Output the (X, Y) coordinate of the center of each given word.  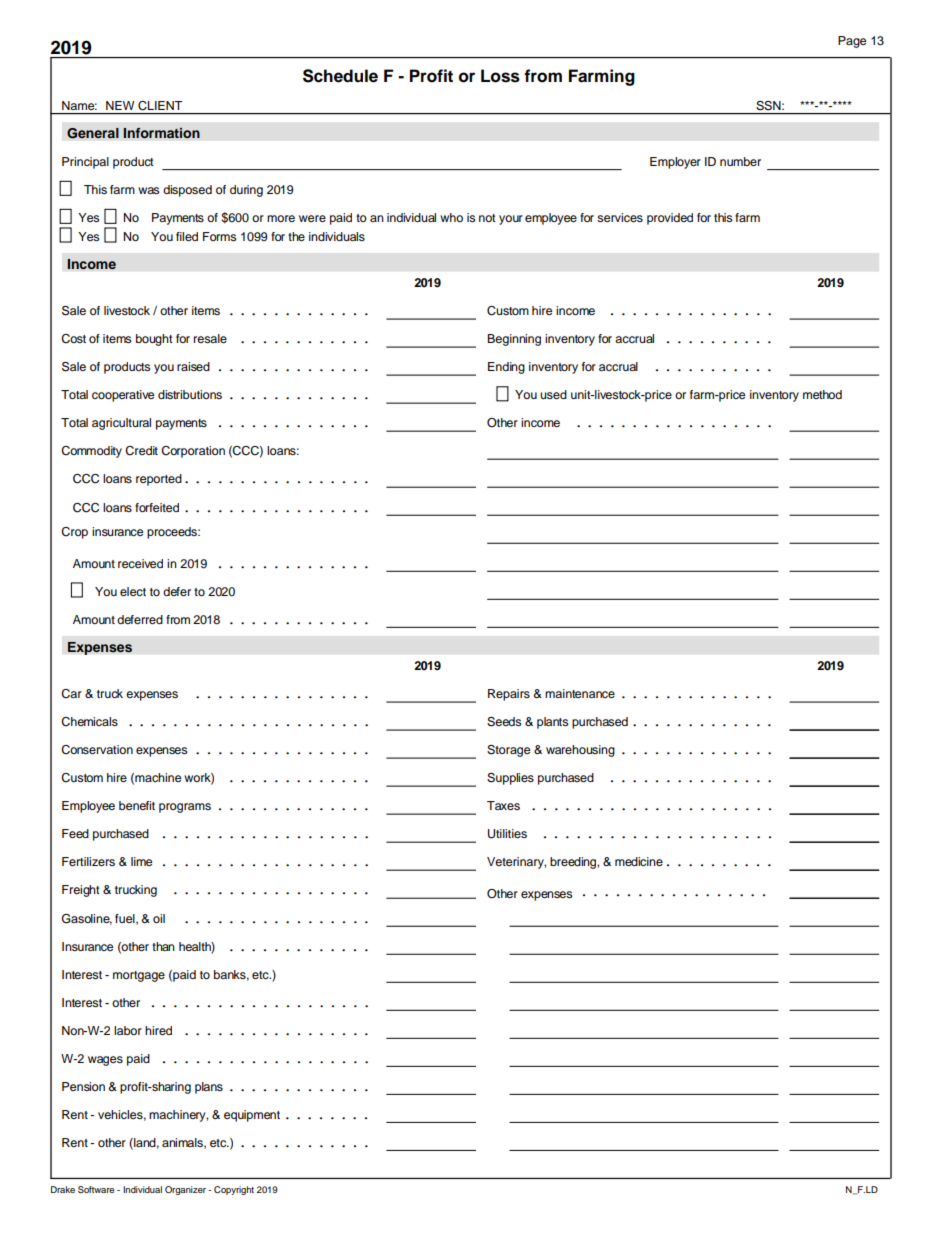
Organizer (185, 1190)
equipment (252, 1116)
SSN (769, 105)
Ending (506, 368)
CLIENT (160, 105)
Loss (500, 76)
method (822, 394)
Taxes (503, 805)
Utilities (507, 834)
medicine (639, 861)
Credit (141, 451)
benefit (137, 805)
